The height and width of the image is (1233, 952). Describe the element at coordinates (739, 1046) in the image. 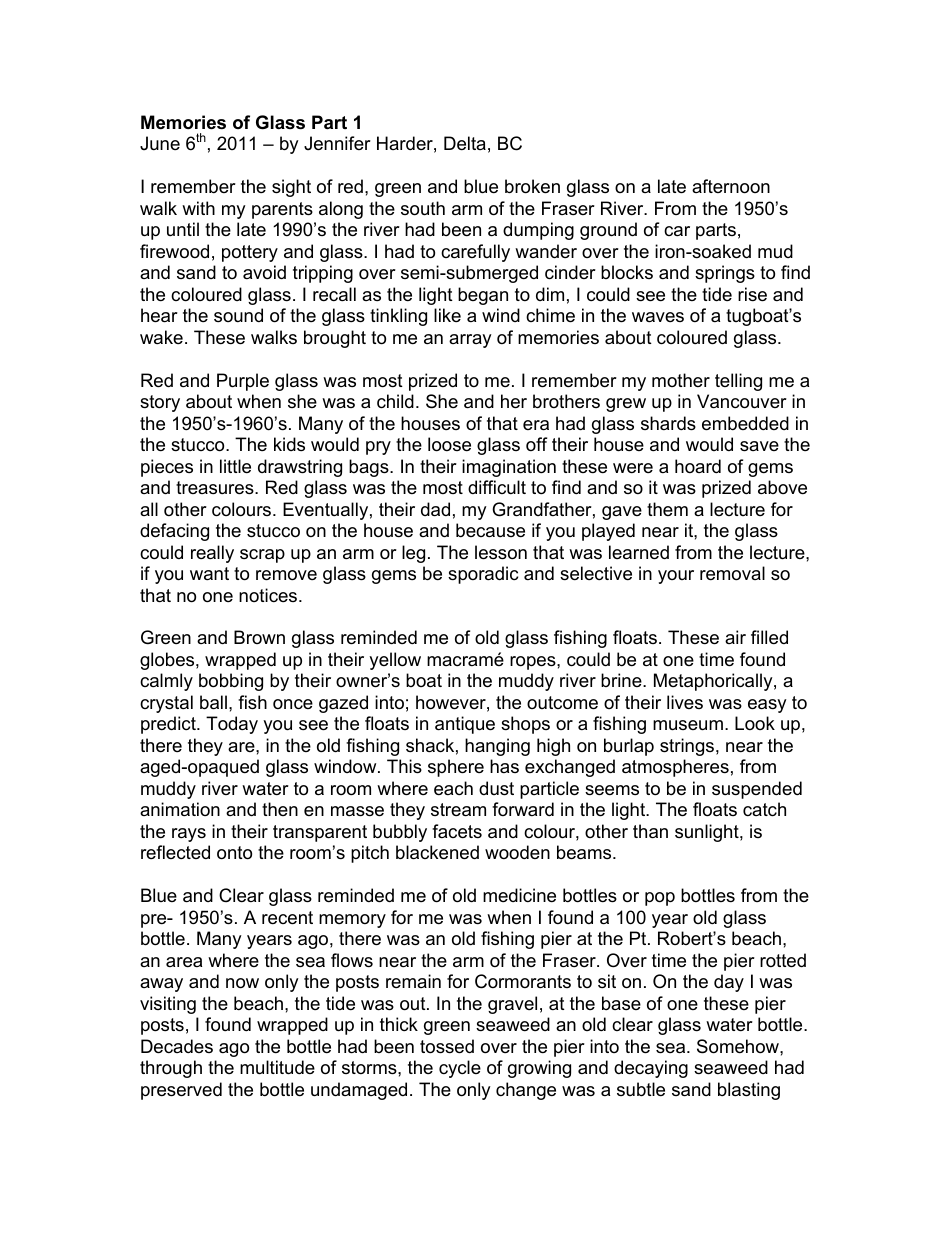

I see `Somehow` at that location.
